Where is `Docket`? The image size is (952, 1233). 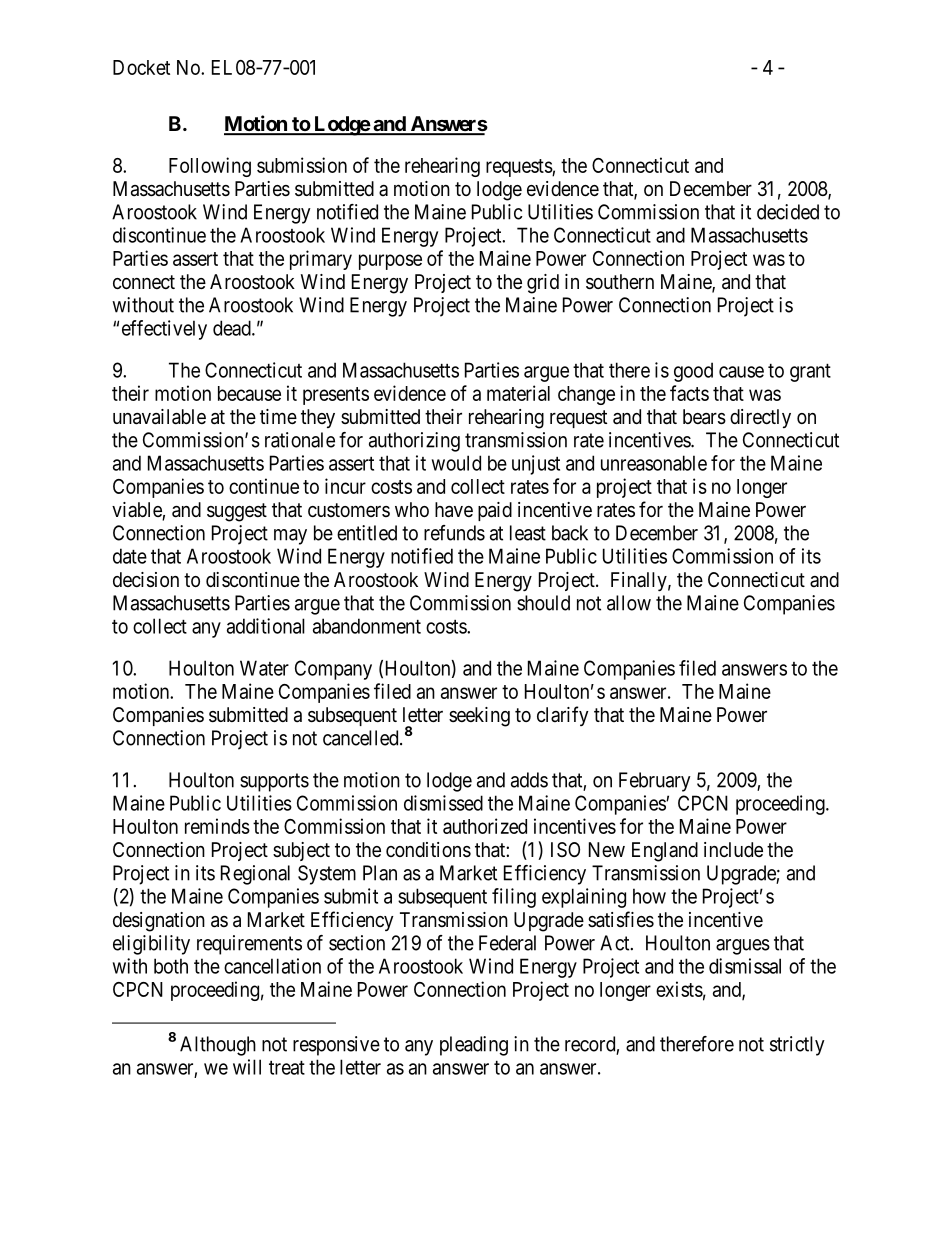
Docket is located at coordinates (141, 67).
